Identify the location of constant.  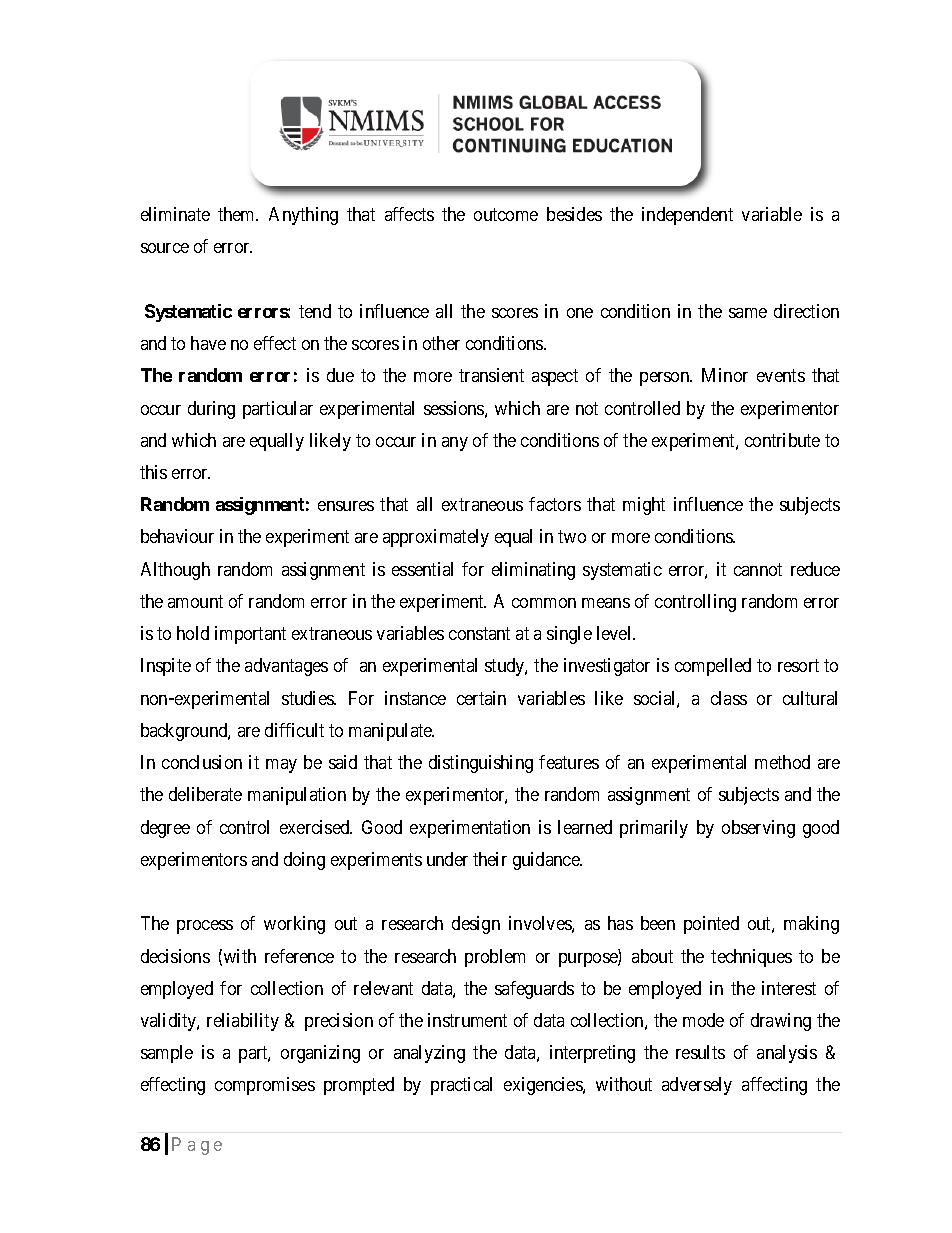
(479, 633).
